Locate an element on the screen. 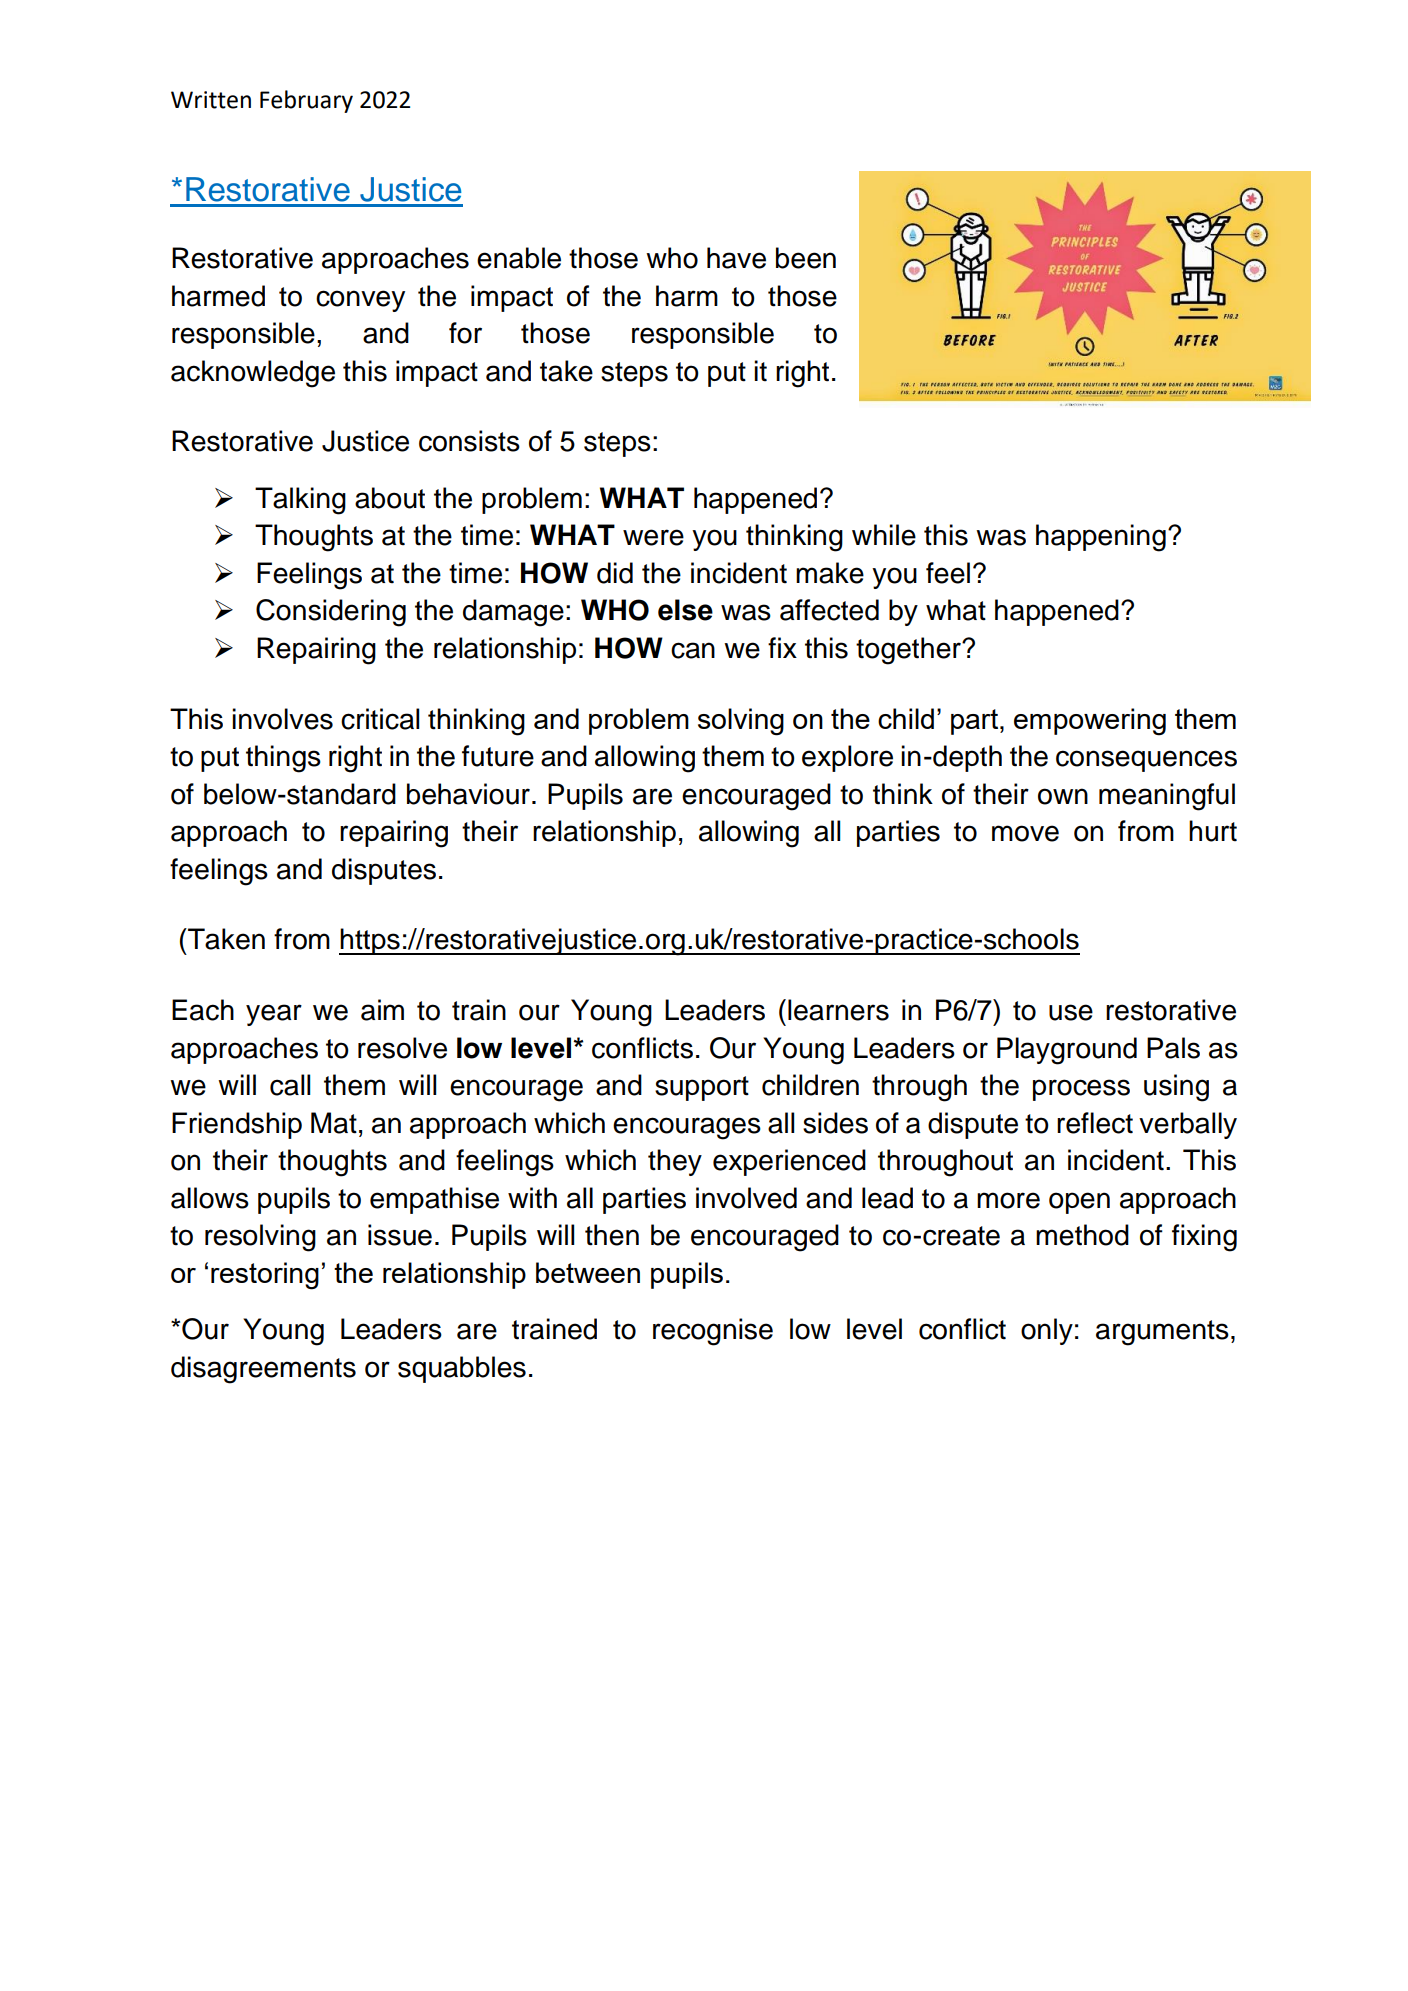 The height and width of the screenshot is (1991, 1408). aim is located at coordinates (382, 1010).
